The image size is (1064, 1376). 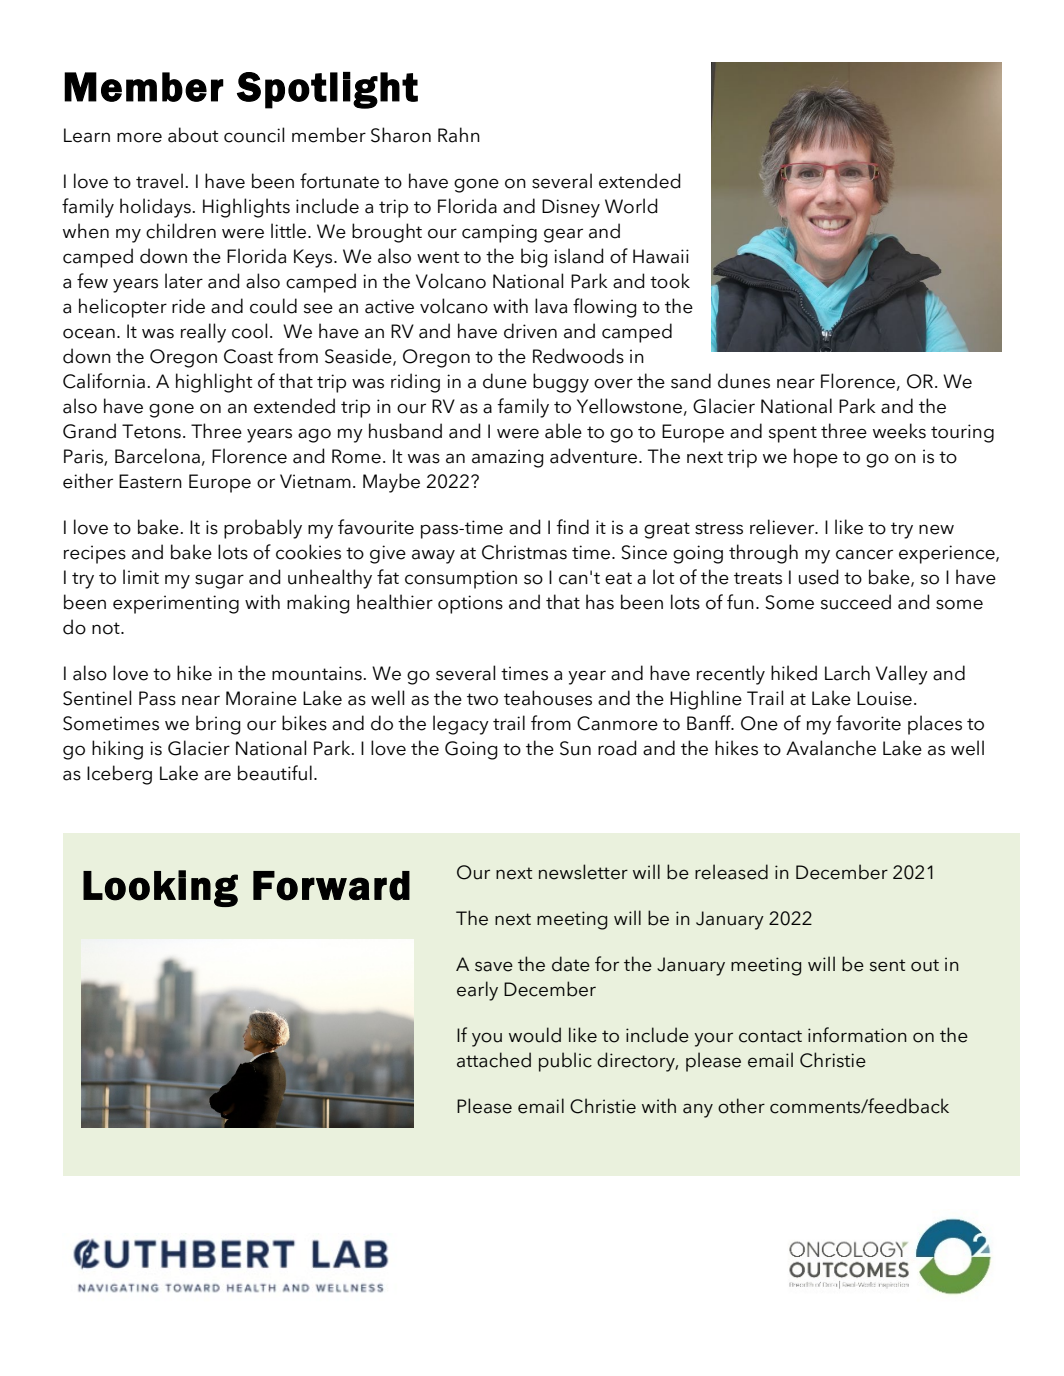 I want to click on experimenting, so click(x=176, y=604).
